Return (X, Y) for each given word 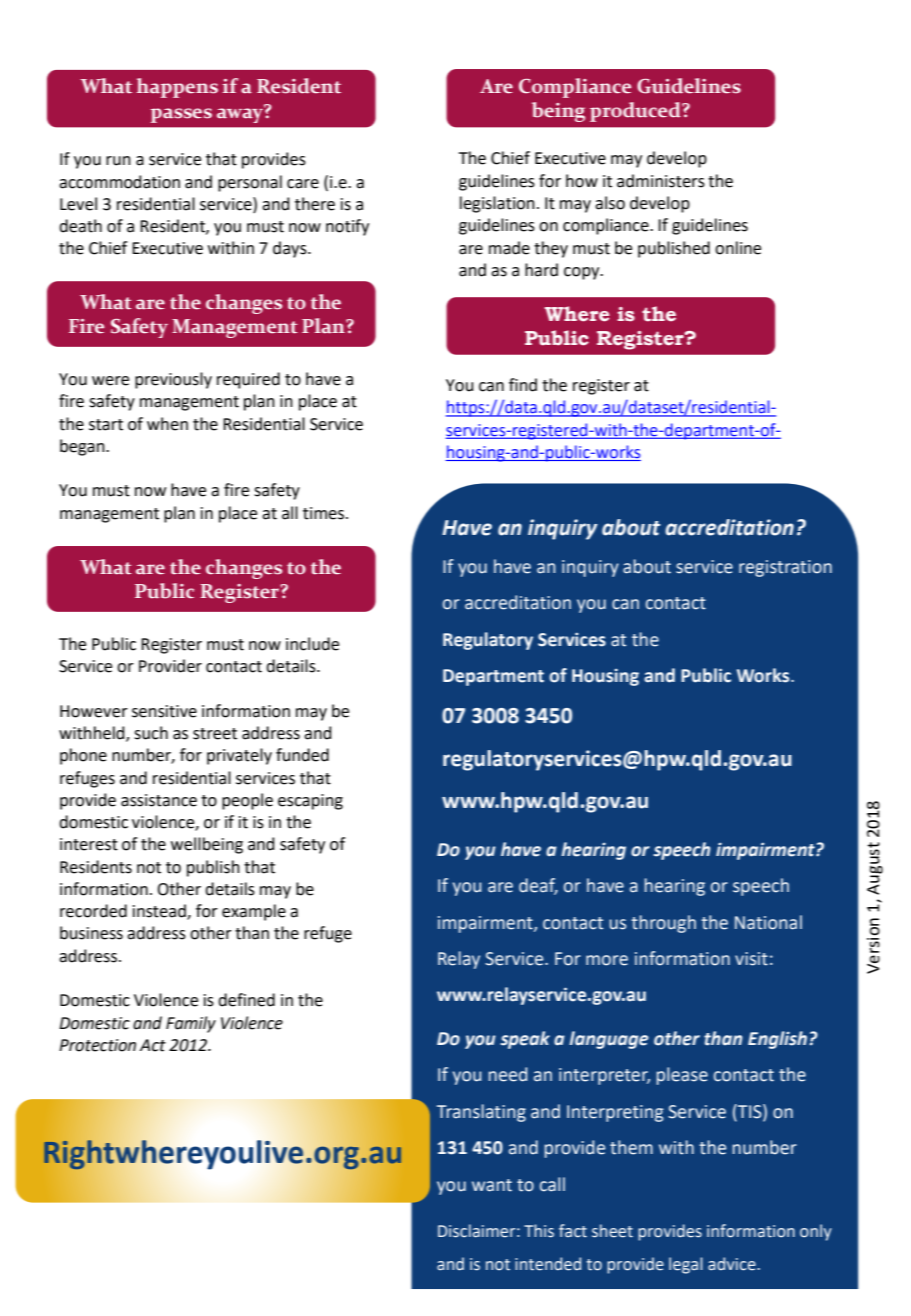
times (325, 513)
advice (733, 1264)
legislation (497, 204)
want (492, 1185)
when (167, 424)
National (768, 922)
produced (636, 112)
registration (785, 568)
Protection (97, 1045)
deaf (538, 886)
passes (181, 115)
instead (160, 912)
